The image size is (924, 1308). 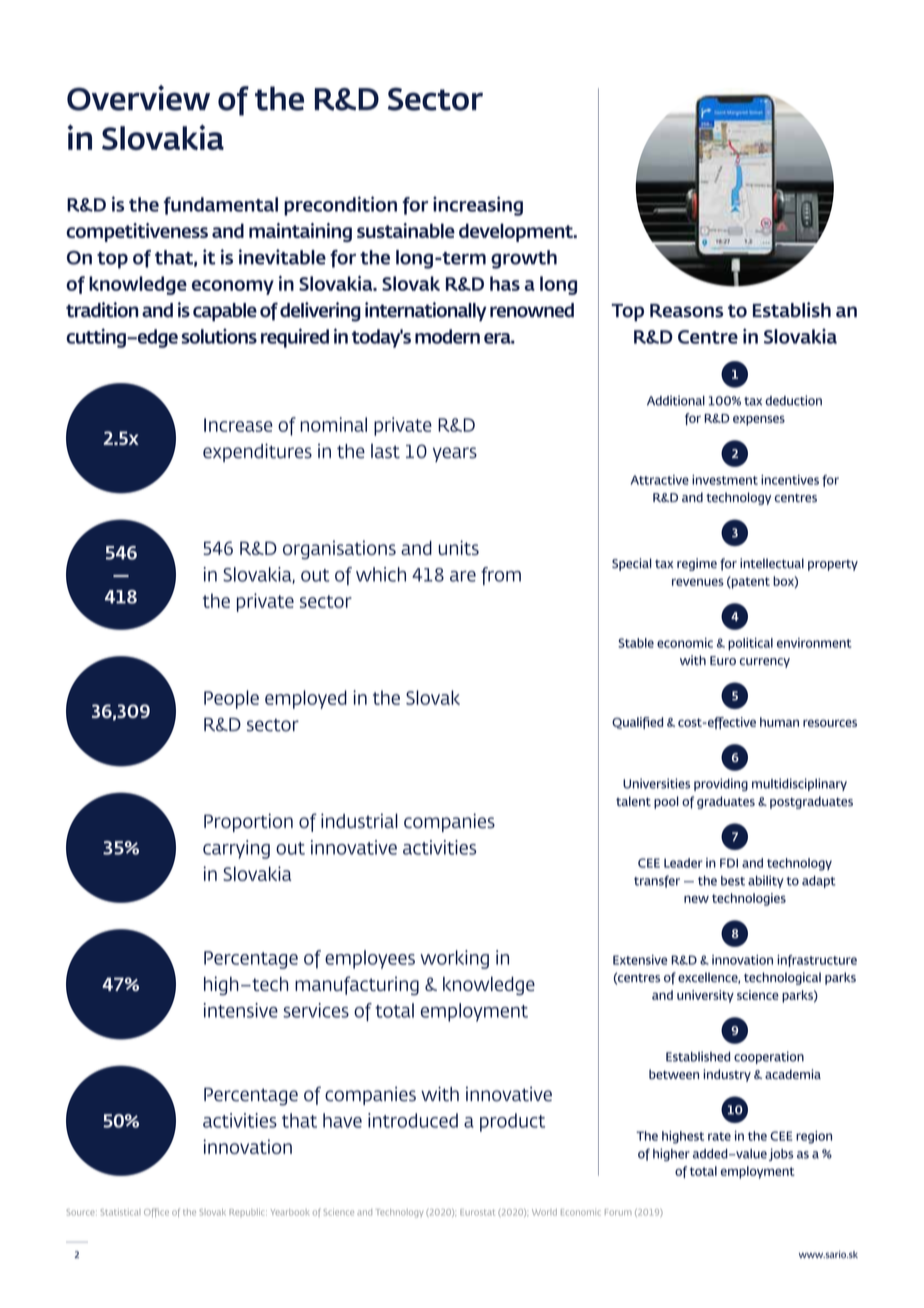 I want to click on Office, so click(x=156, y=1212).
